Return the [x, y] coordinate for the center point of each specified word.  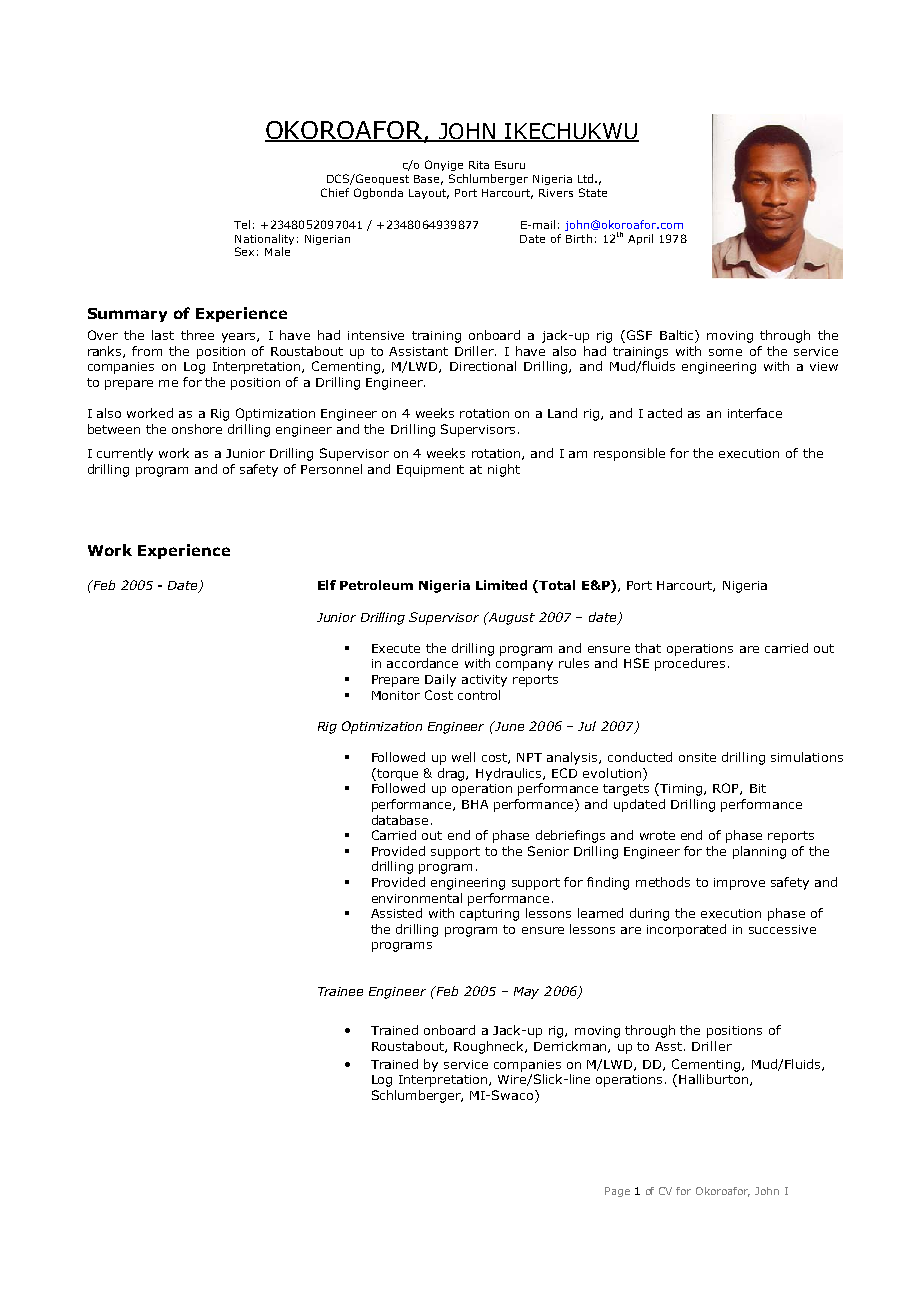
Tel [242, 224]
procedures [690, 664]
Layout [429, 194]
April [640, 239]
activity [484, 681]
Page [617, 1192]
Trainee [340, 991]
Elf [327, 585]
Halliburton [715, 1080]
